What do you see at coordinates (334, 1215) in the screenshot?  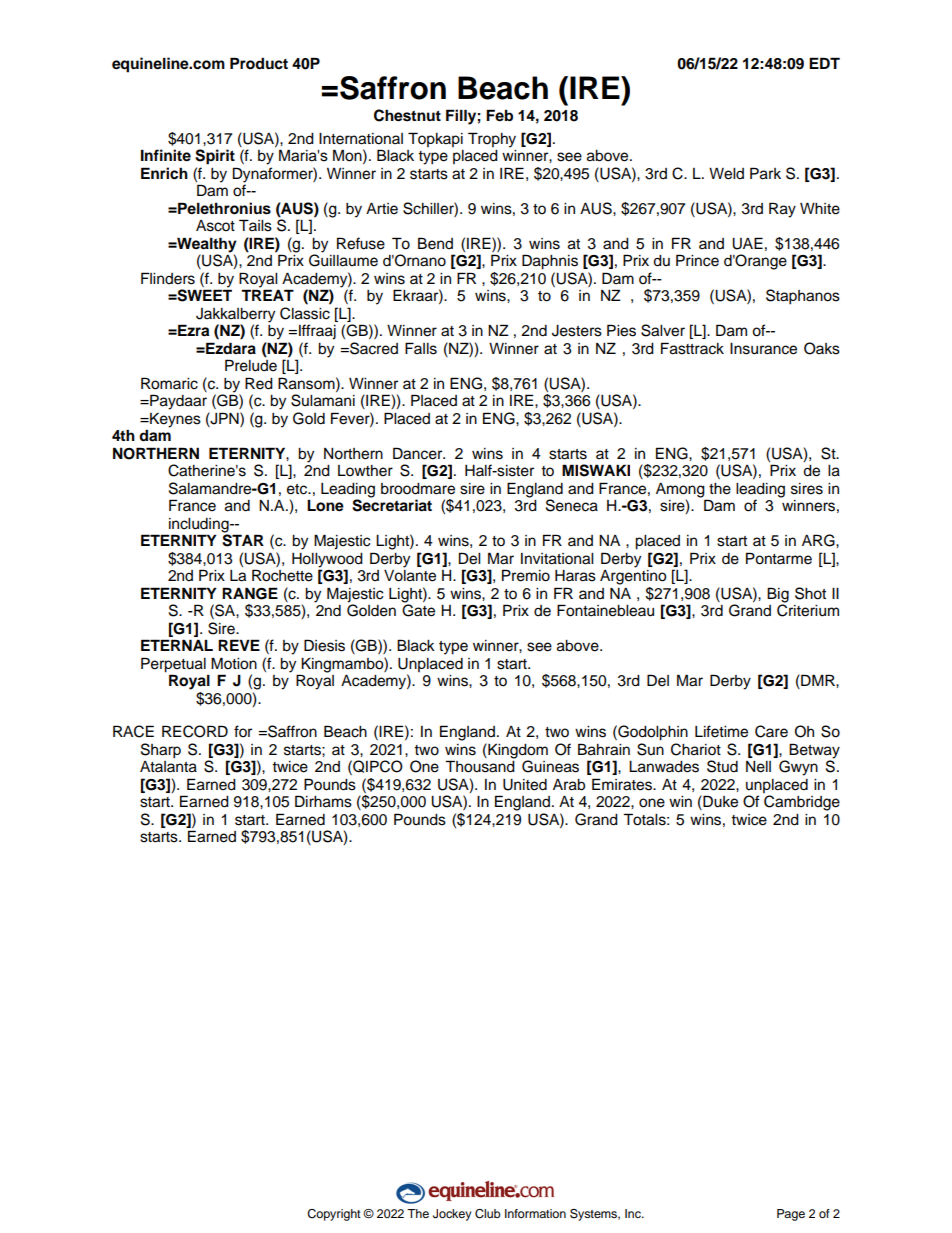 I see `Copyright` at bounding box center [334, 1215].
